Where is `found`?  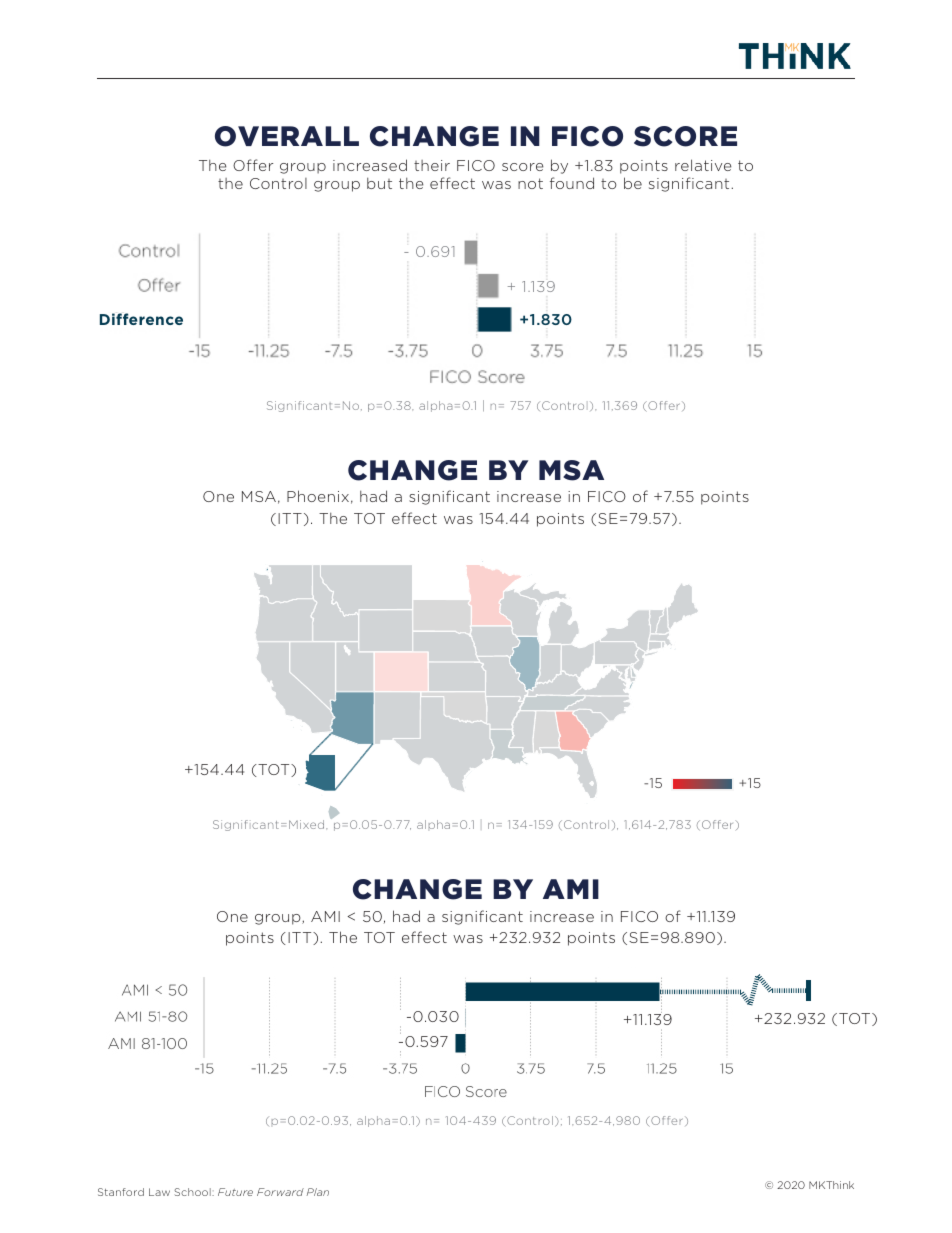
found is located at coordinates (572, 183).
